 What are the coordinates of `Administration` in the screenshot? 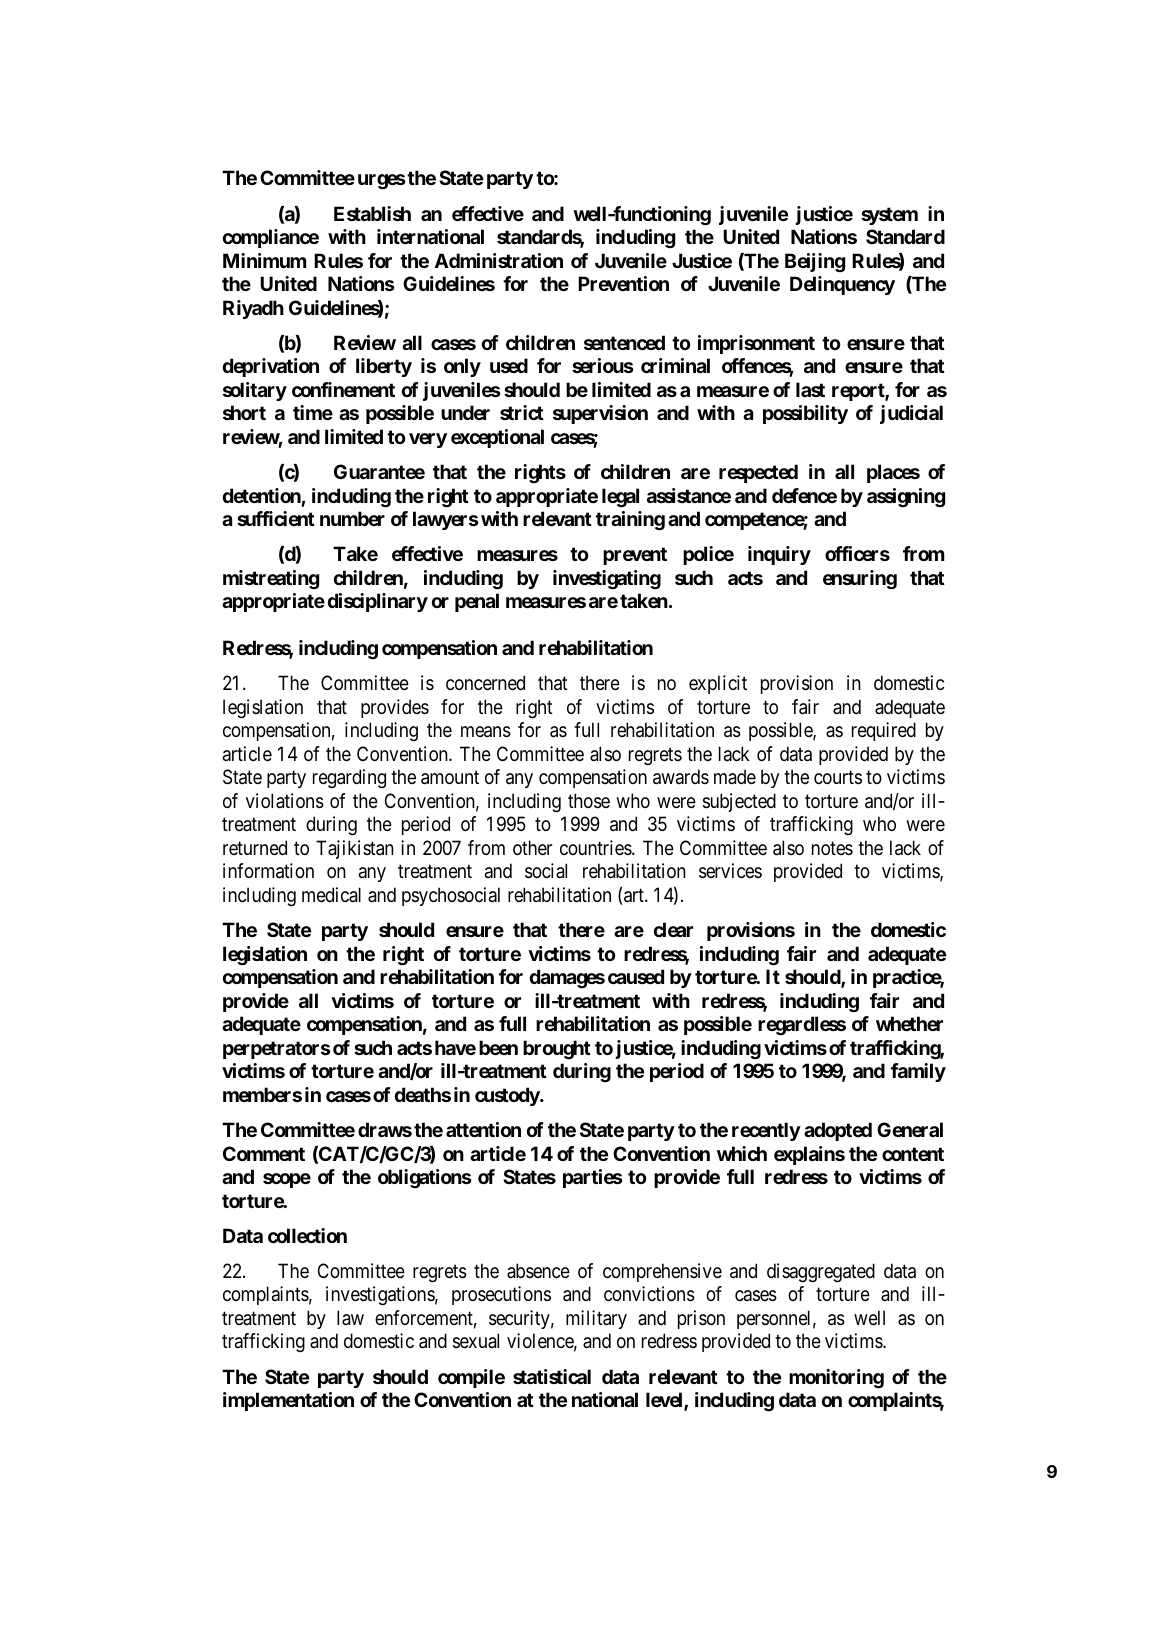 It's located at (499, 260).
